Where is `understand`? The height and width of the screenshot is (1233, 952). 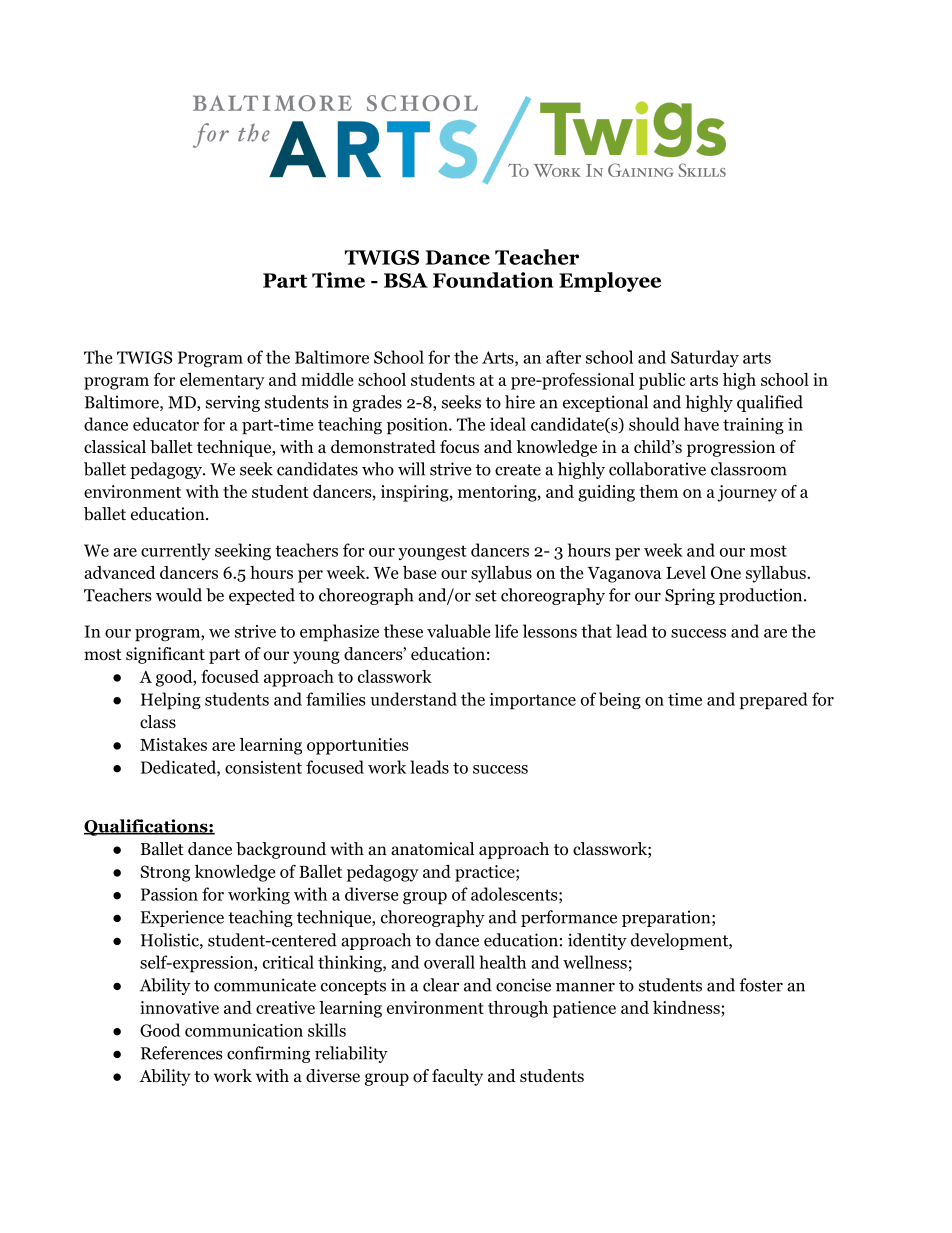
understand is located at coordinates (413, 699).
